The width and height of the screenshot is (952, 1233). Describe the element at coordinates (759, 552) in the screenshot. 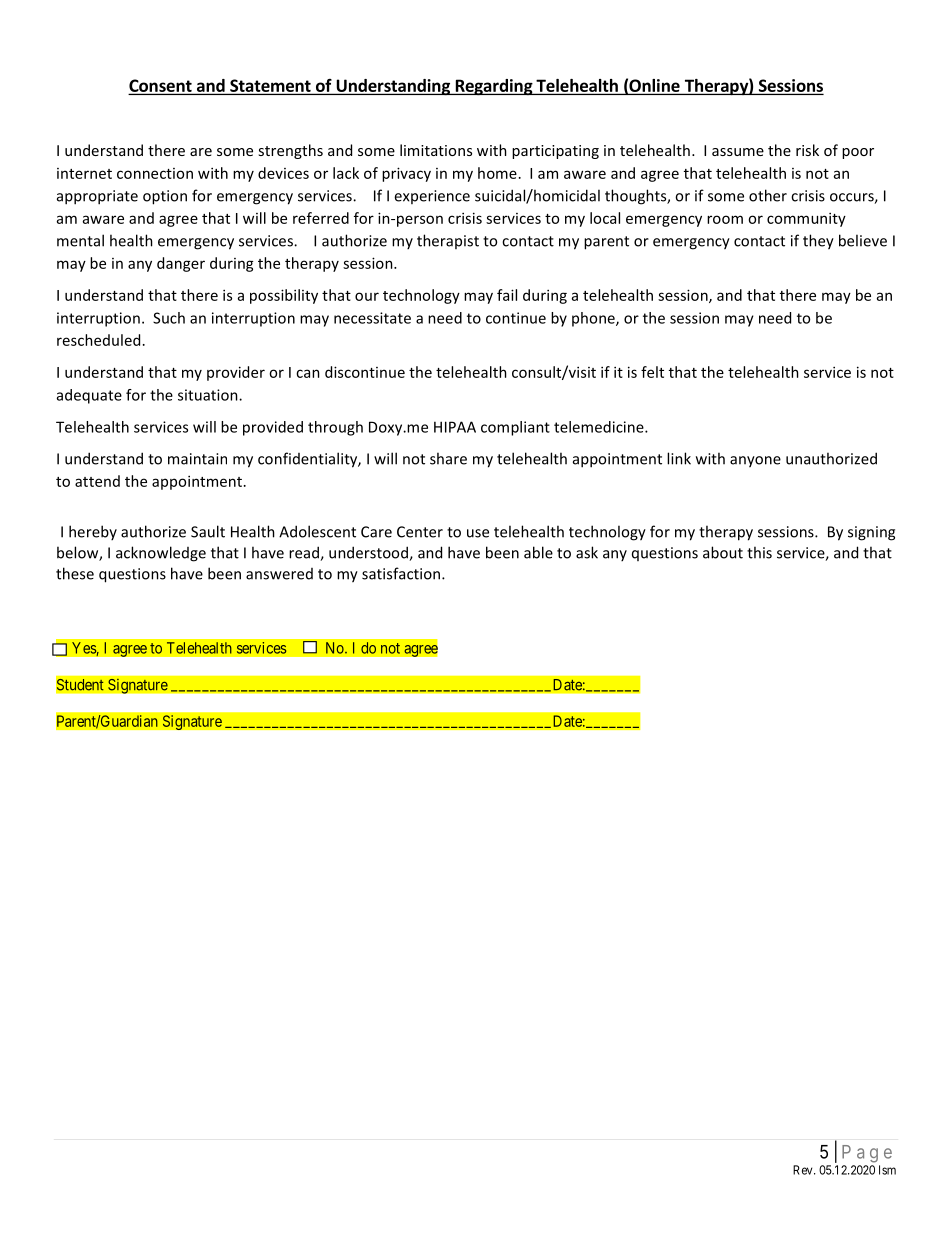

I see `this` at that location.
